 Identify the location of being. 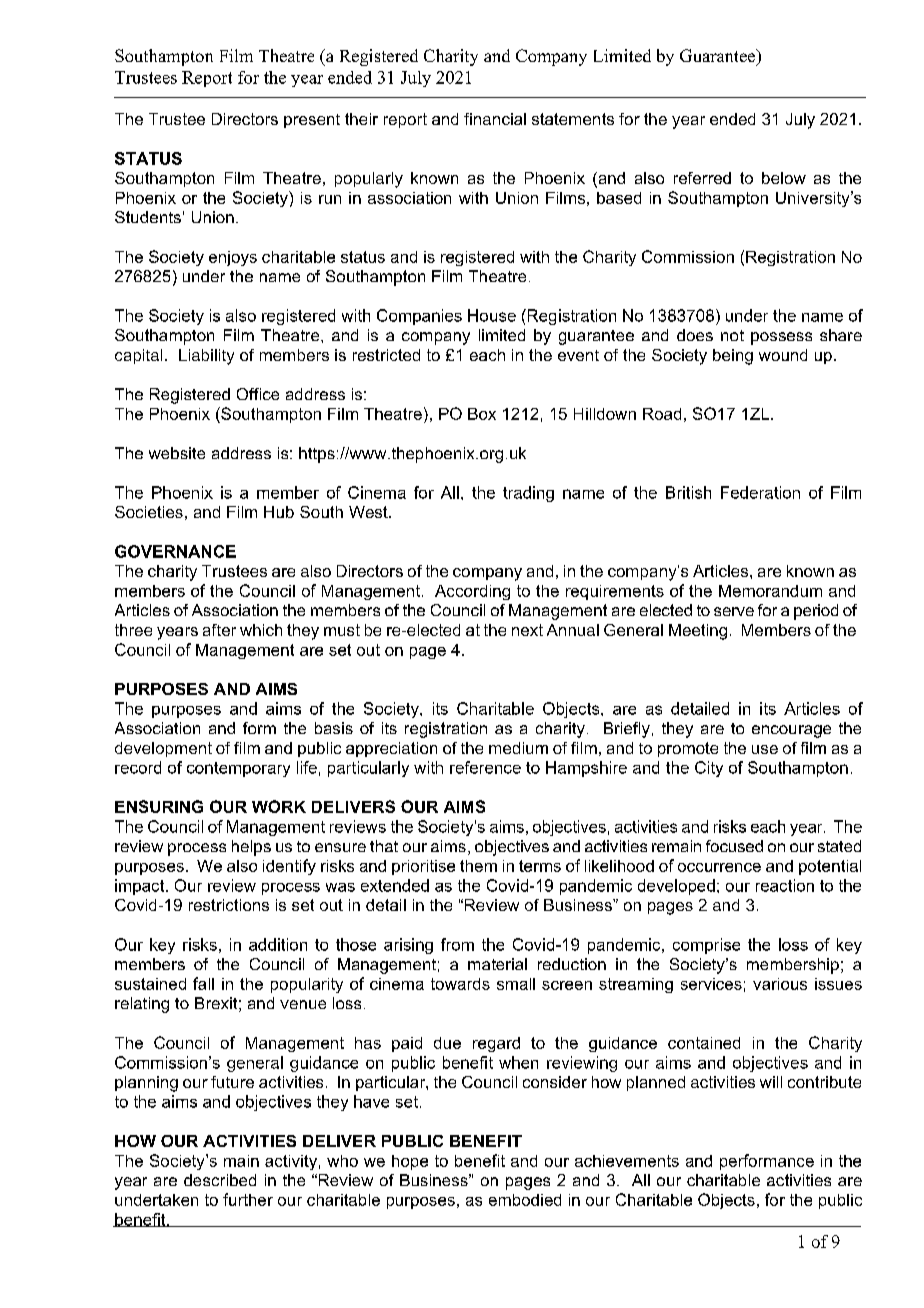
(733, 357).
